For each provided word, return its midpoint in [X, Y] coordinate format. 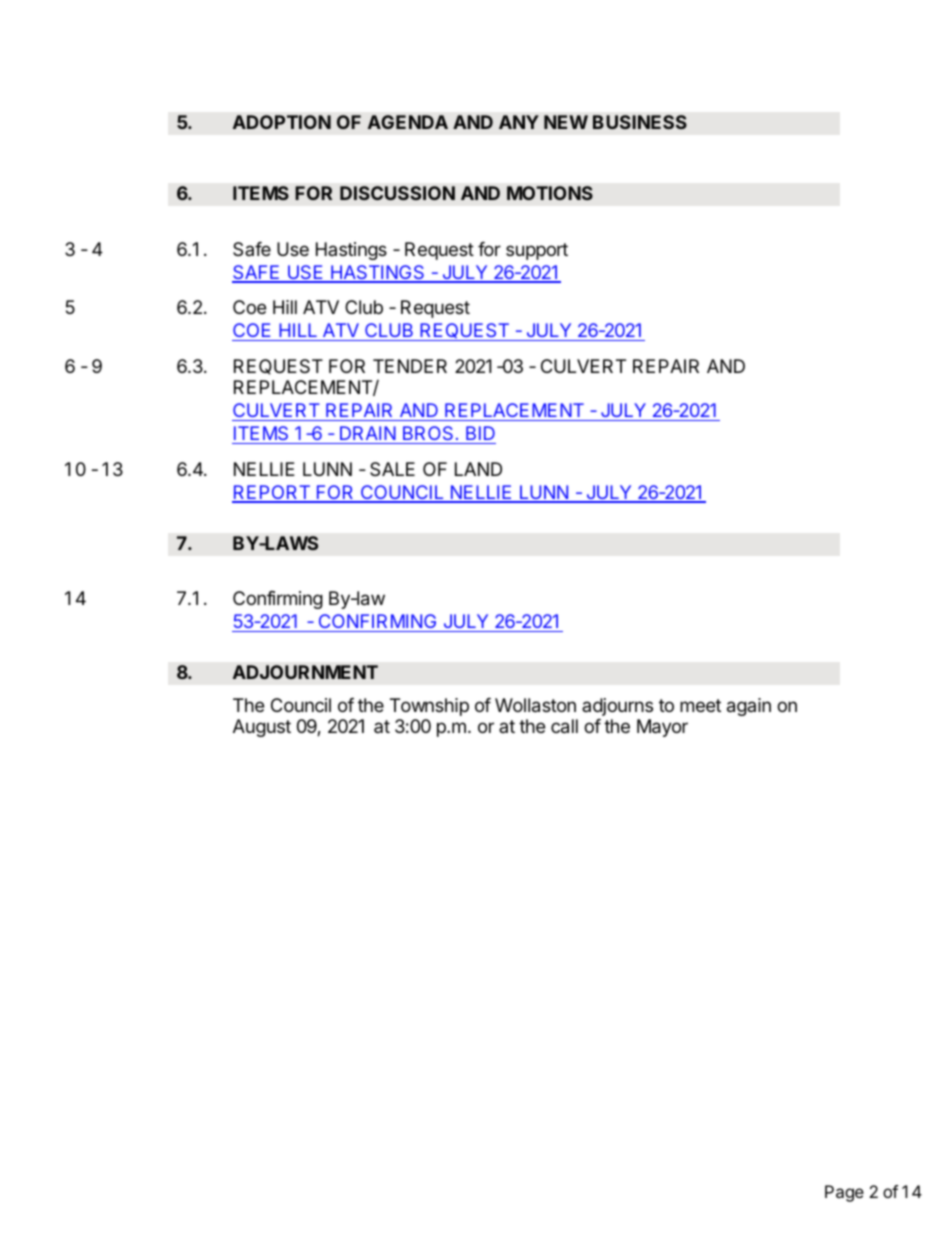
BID [480, 433]
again [749, 707]
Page [844, 1193]
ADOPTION [282, 122]
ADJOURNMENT [305, 672]
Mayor [662, 728]
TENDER [410, 366]
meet [700, 705]
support [537, 251]
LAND [478, 469]
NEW [566, 122]
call [564, 726]
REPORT [272, 493]
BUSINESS [640, 122]
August [262, 728]
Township [429, 707]
